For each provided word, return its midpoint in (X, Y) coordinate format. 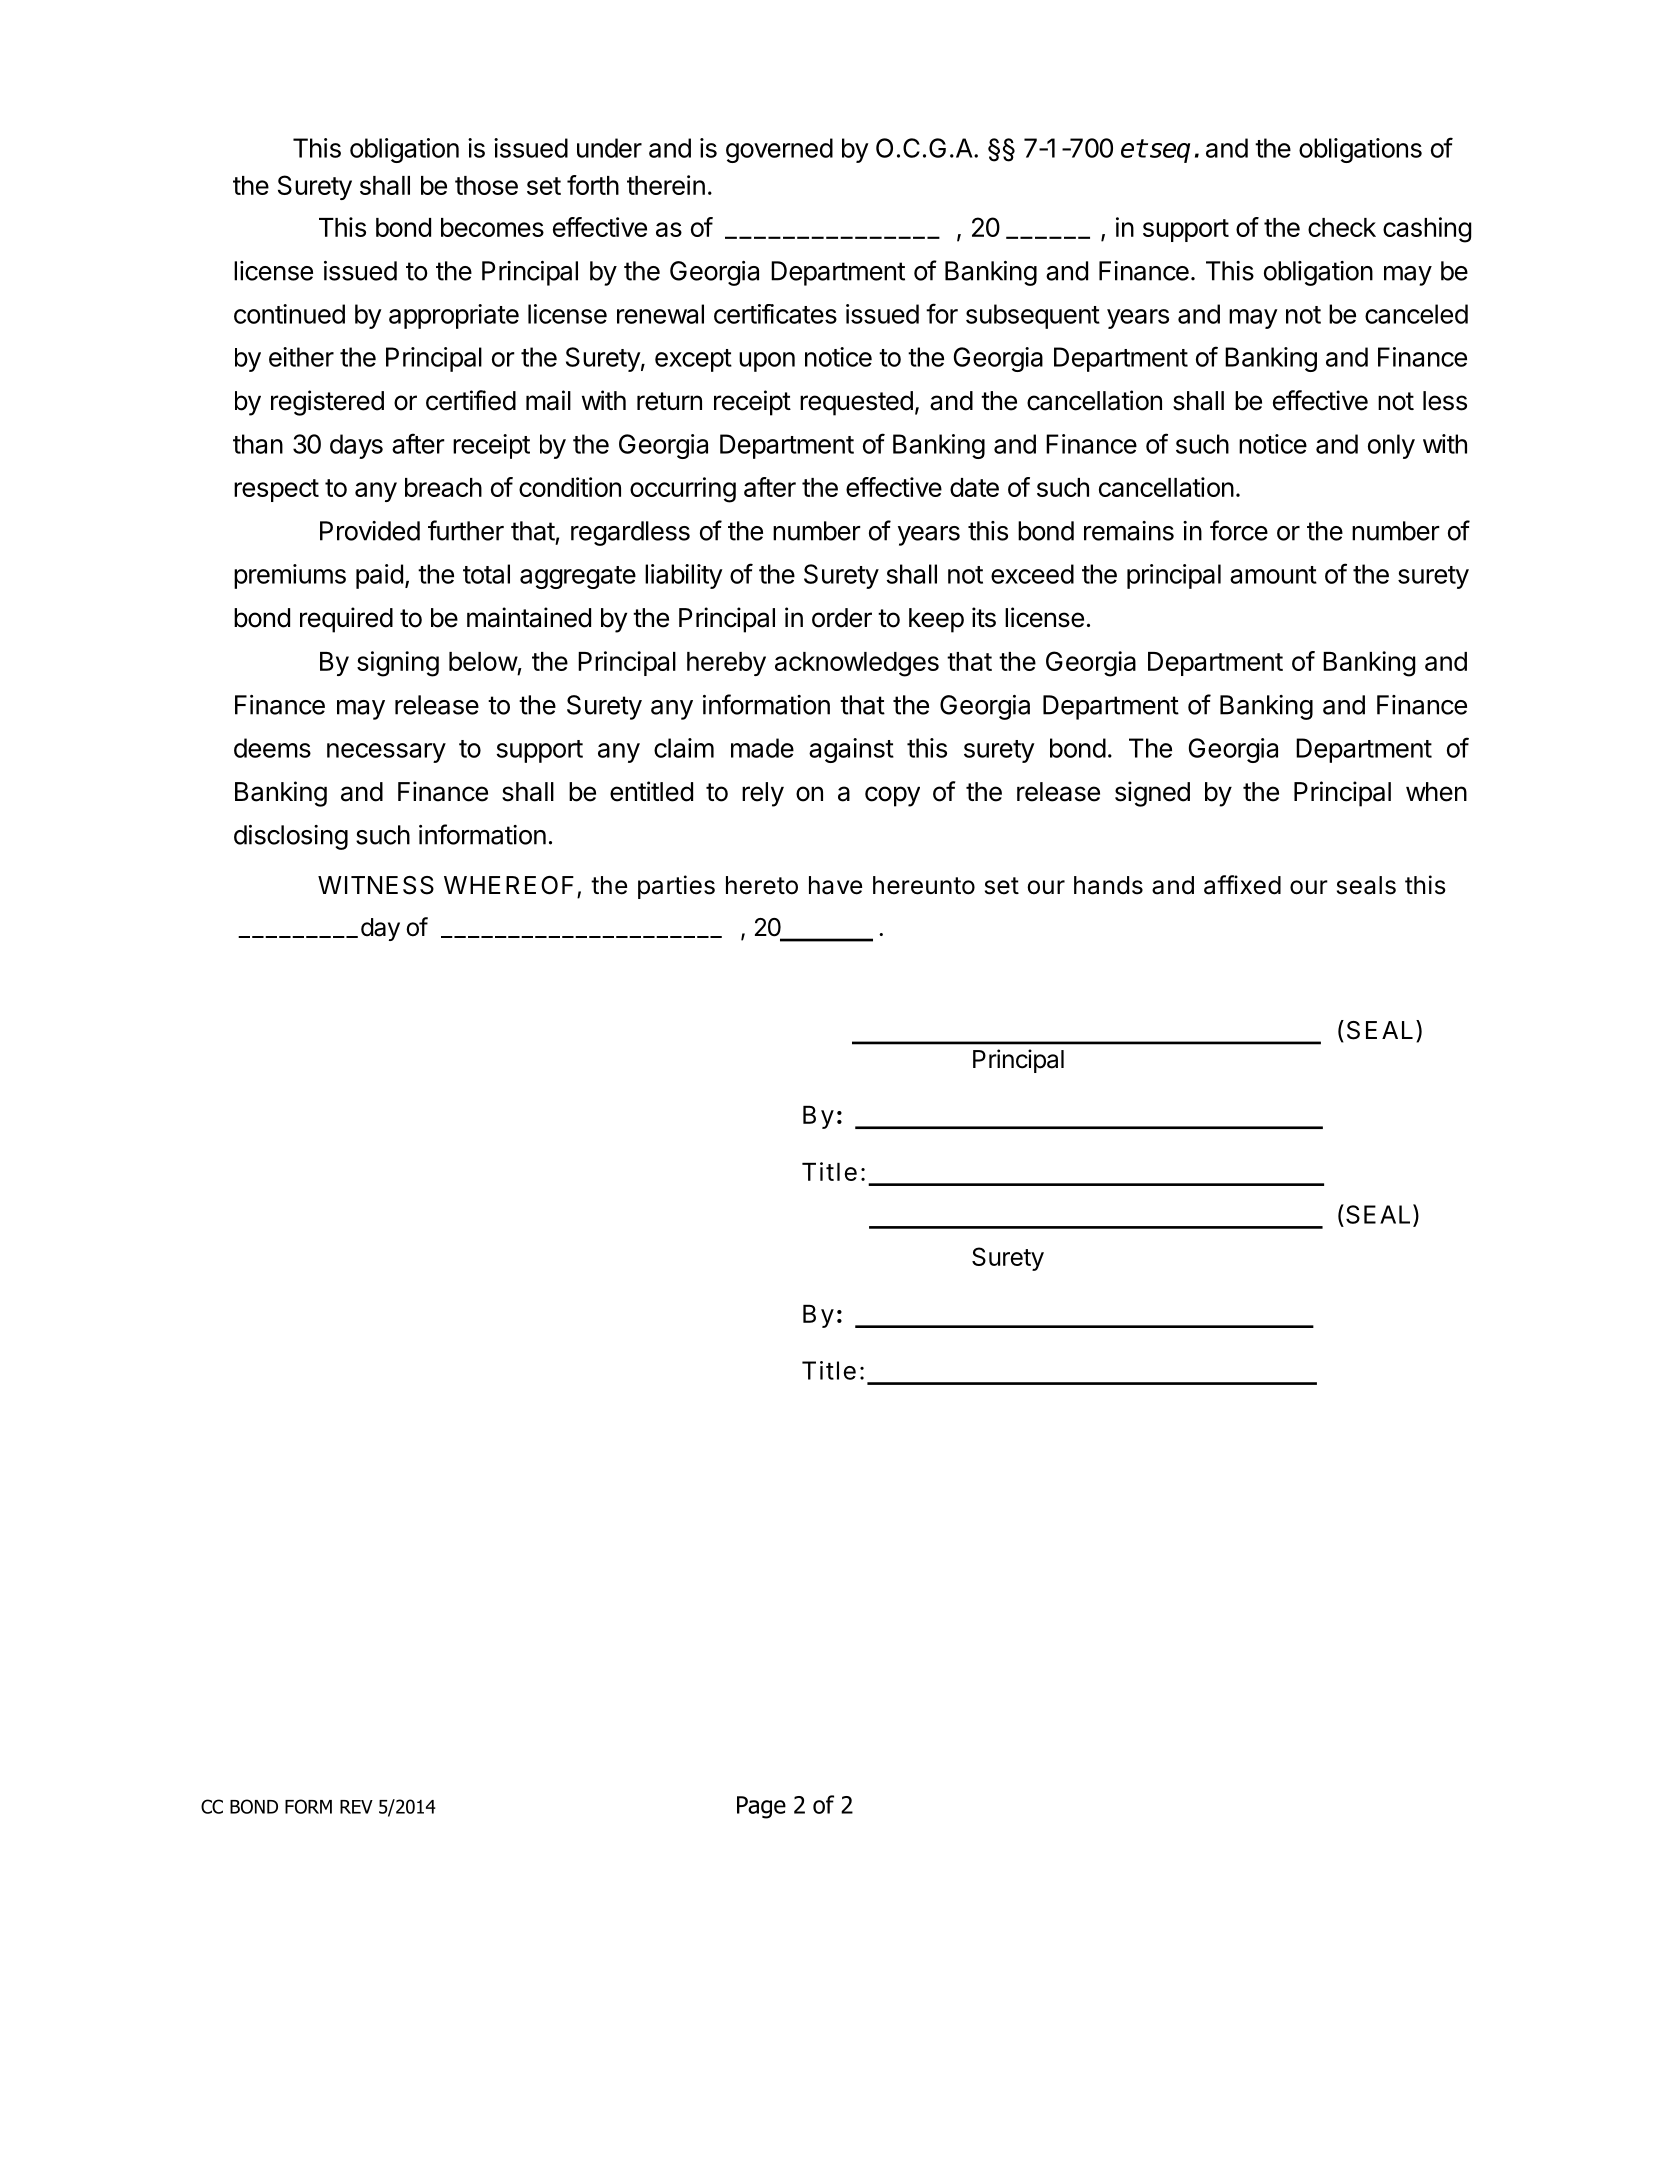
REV (356, 1807)
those (486, 185)
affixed (1242, 885)
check (1342, 227)
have (835, 885)
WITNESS (376, 885)
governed (779, 150)
